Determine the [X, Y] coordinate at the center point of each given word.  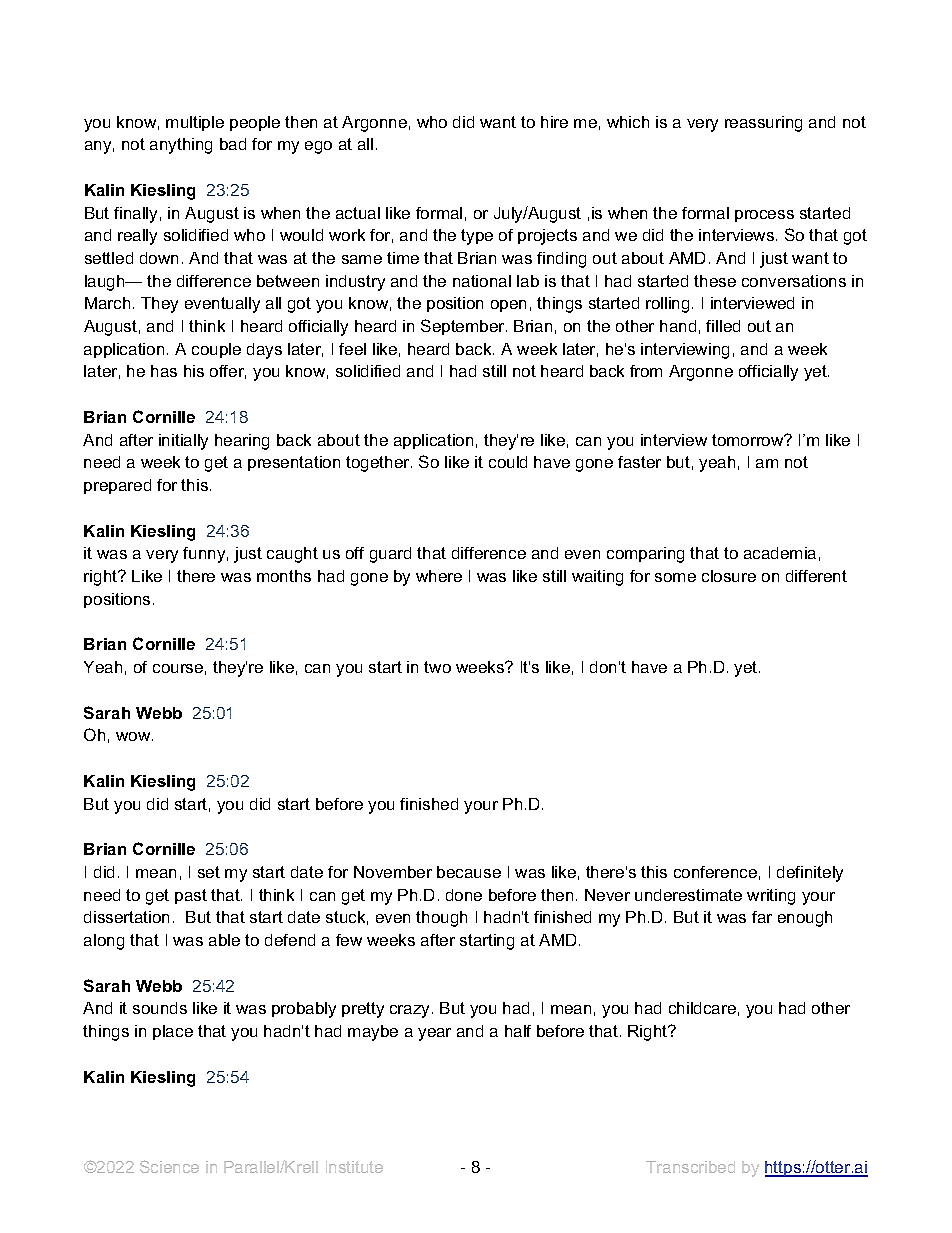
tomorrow [749, 440]
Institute [354, 1167]
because [469, 872]
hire [554, 122]
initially [183, 442]
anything [181, 146]
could [508, 462]
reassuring [763, 124]
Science [169, 1166]
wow [134, 736]
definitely [810, 874]
